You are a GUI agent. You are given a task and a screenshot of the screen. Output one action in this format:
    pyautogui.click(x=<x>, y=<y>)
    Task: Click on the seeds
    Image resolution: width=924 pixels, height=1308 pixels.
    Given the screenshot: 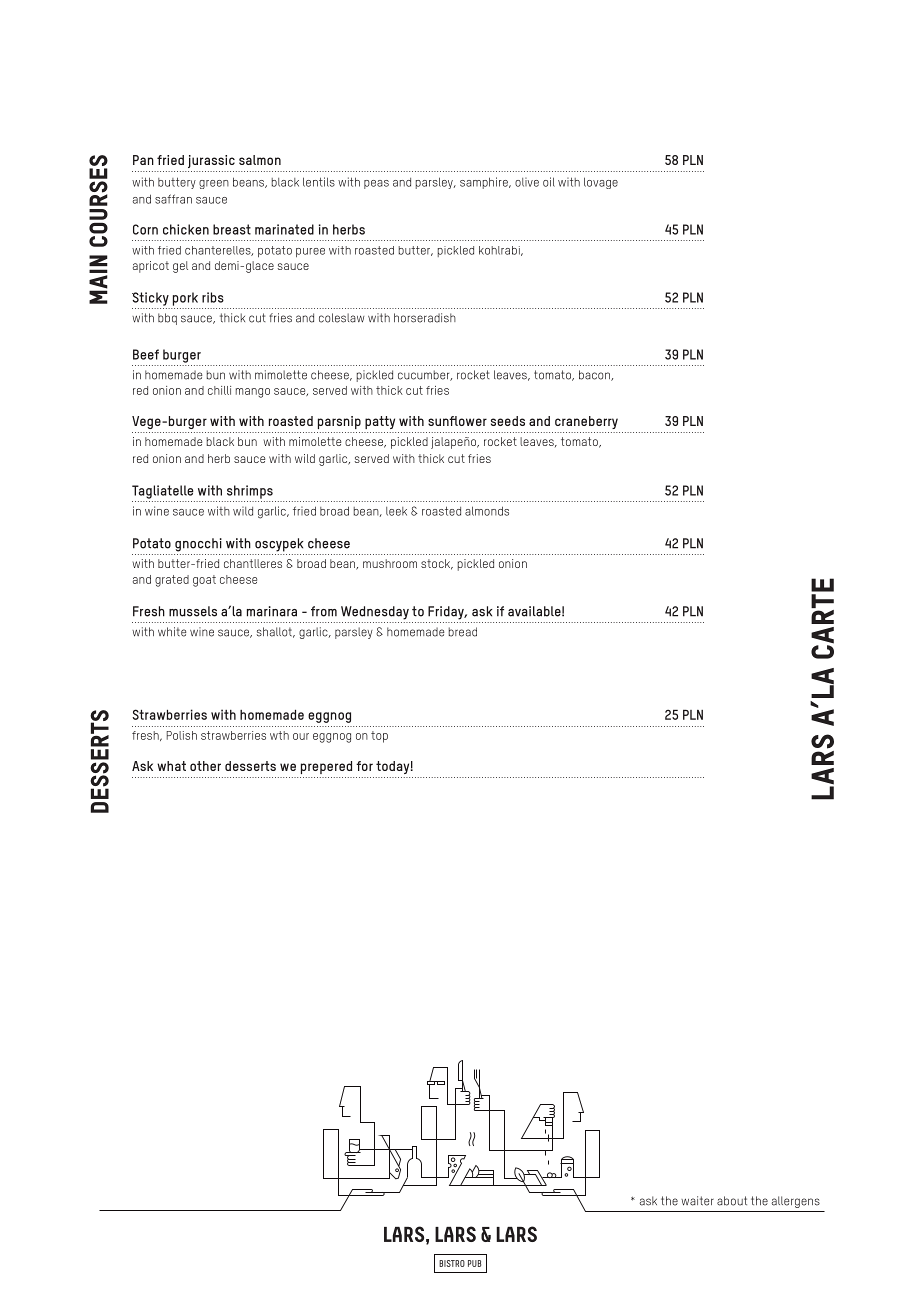 What is the action you would take?
    pyautogui.click(x=508, y=421)
